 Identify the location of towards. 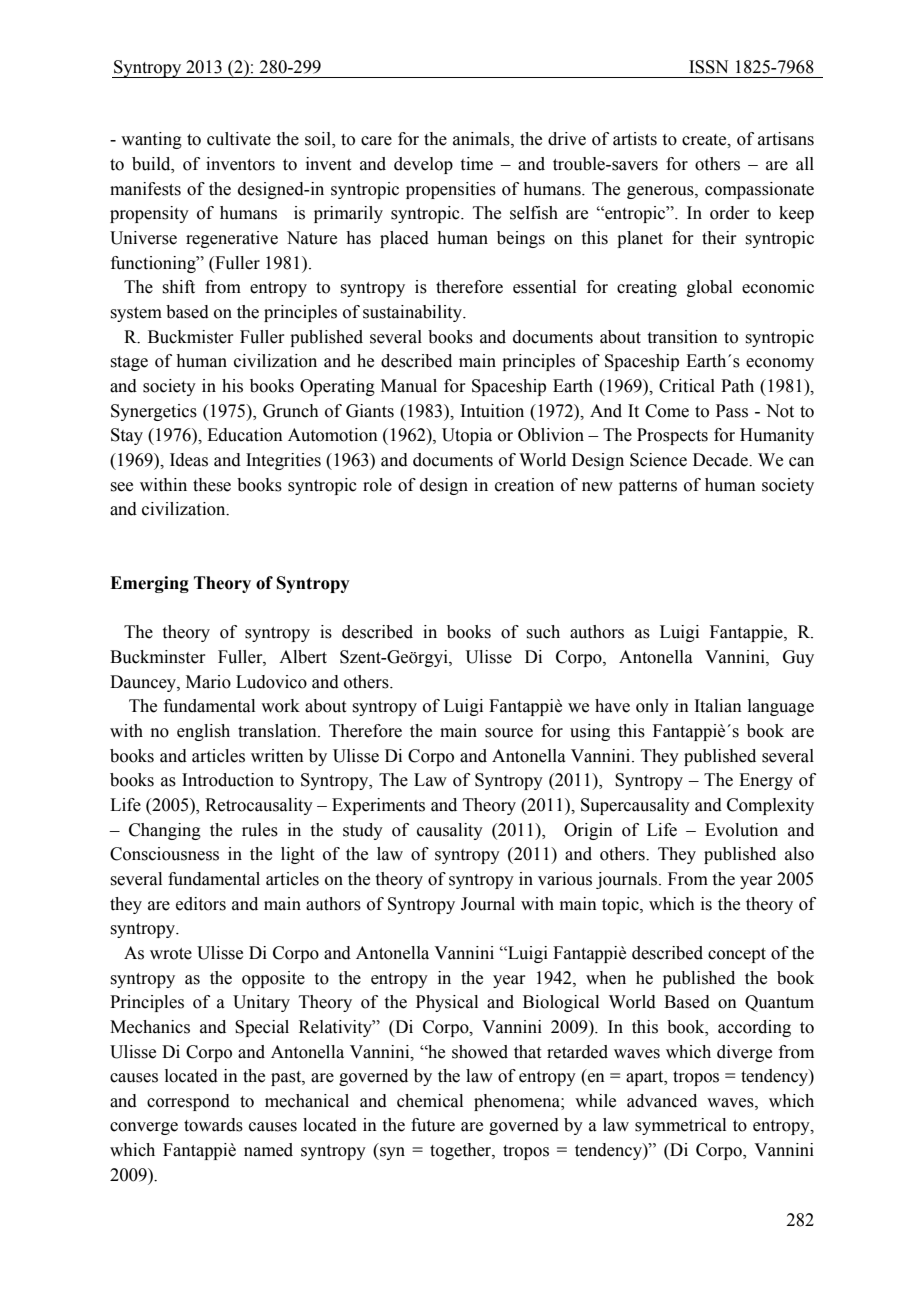
(213, 1125).
